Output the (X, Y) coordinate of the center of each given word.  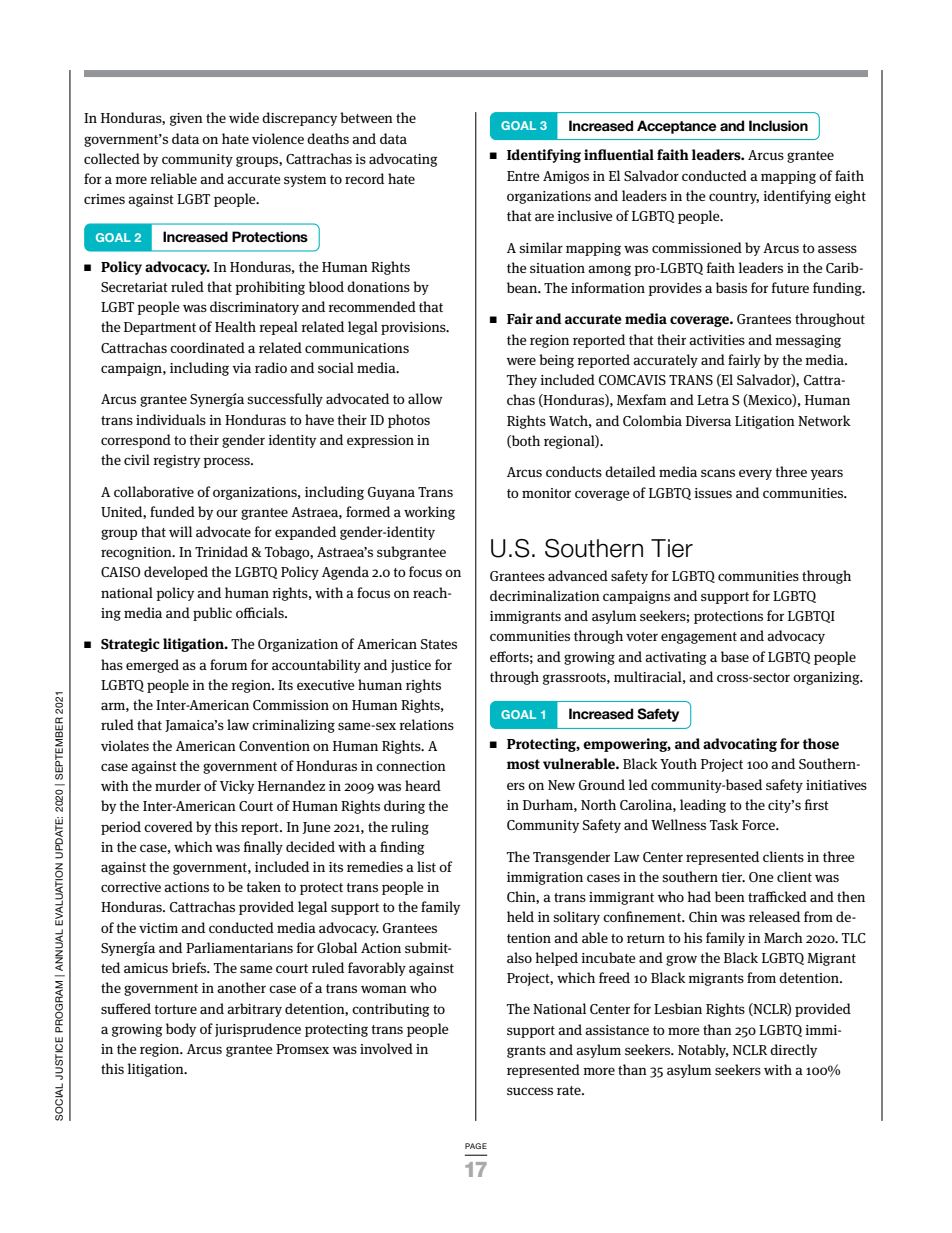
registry (176, 461)
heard (423, 785)
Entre (523, 176)
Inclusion (778, 126)
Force (759, 825)
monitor (546, 493)
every (755, 474)
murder (178, 785)
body (181, 1030)
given (186, 119)
